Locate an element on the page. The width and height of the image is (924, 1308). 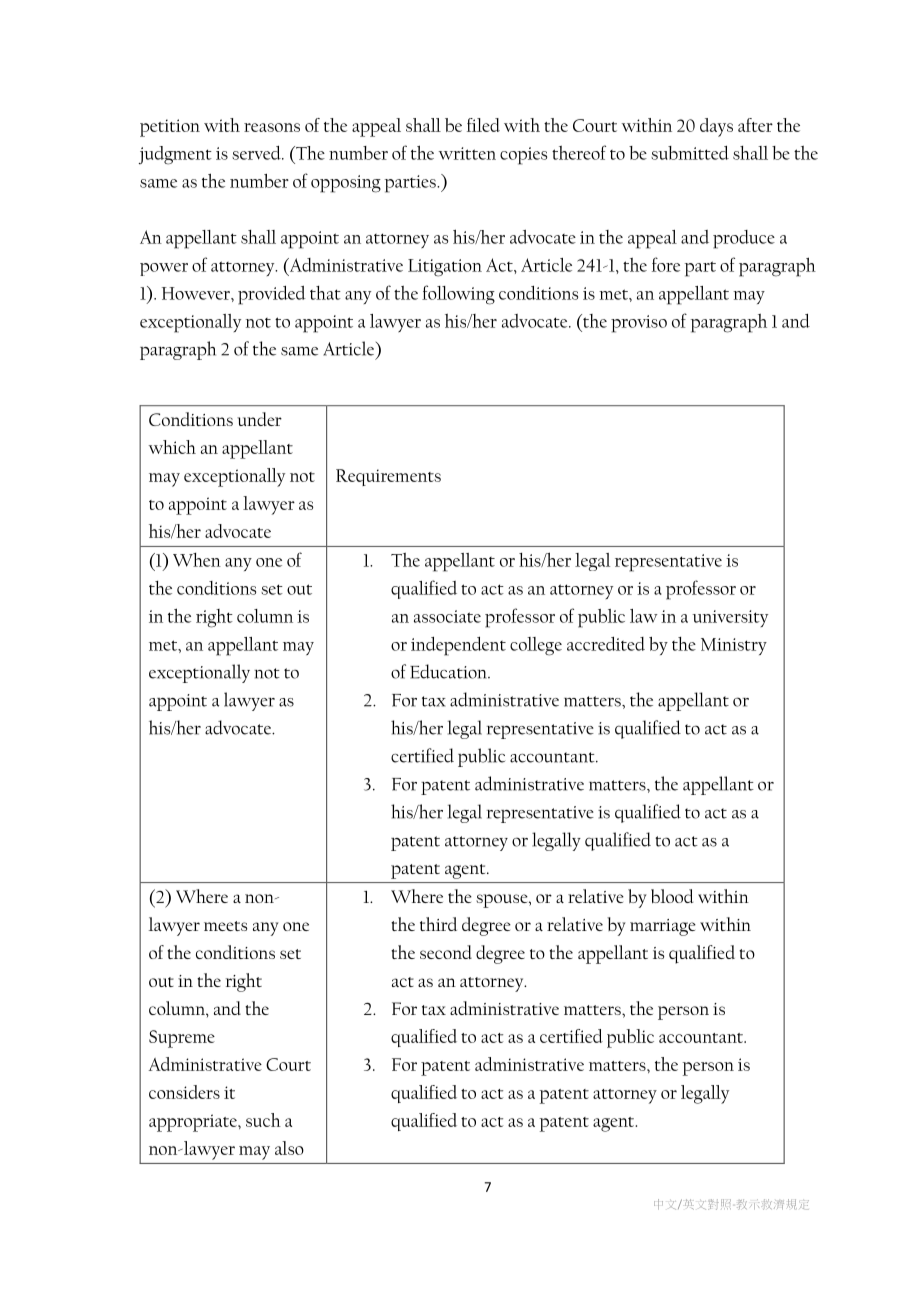
university is located at coordinates (730, 618).
